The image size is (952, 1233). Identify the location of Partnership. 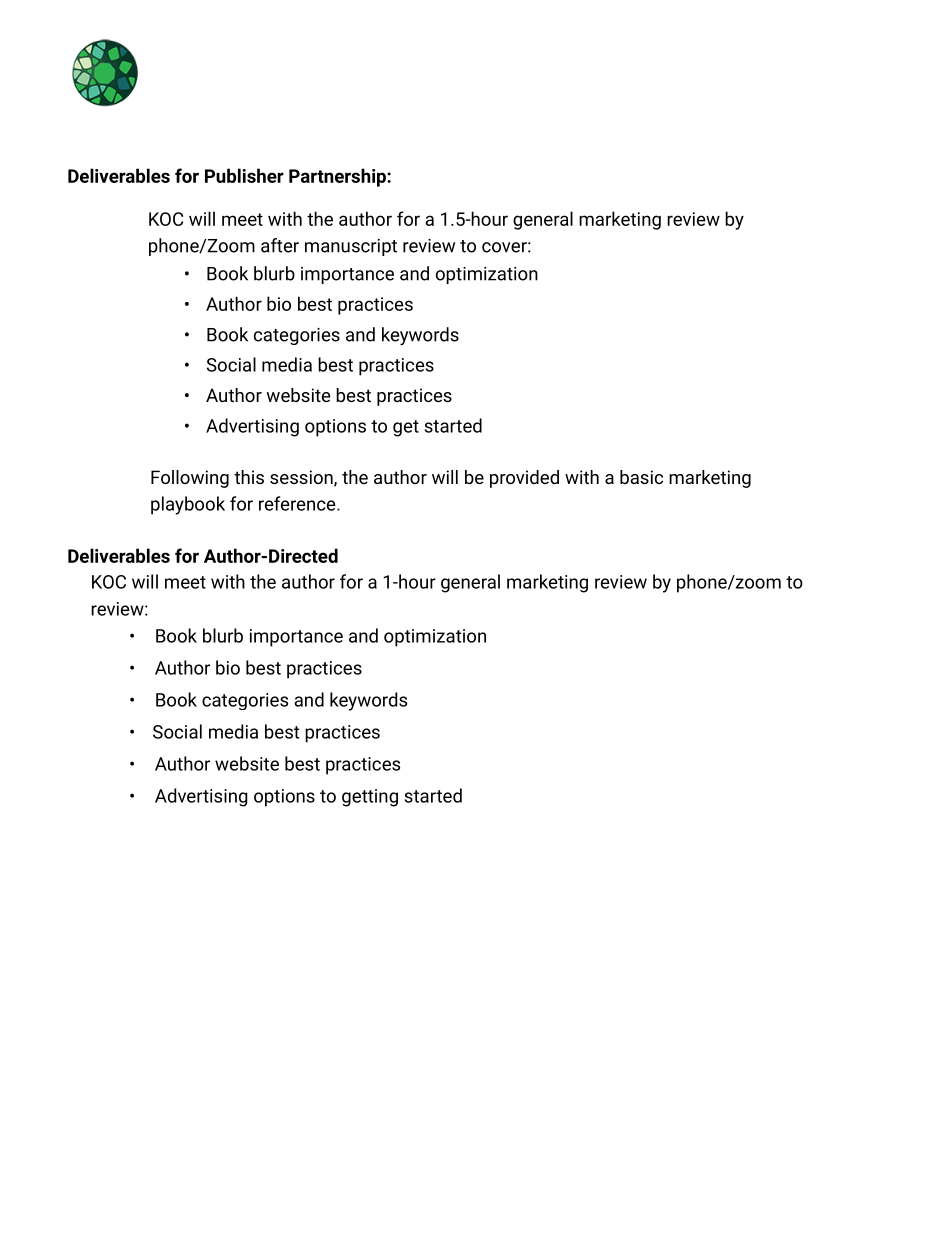
(338, 177).
